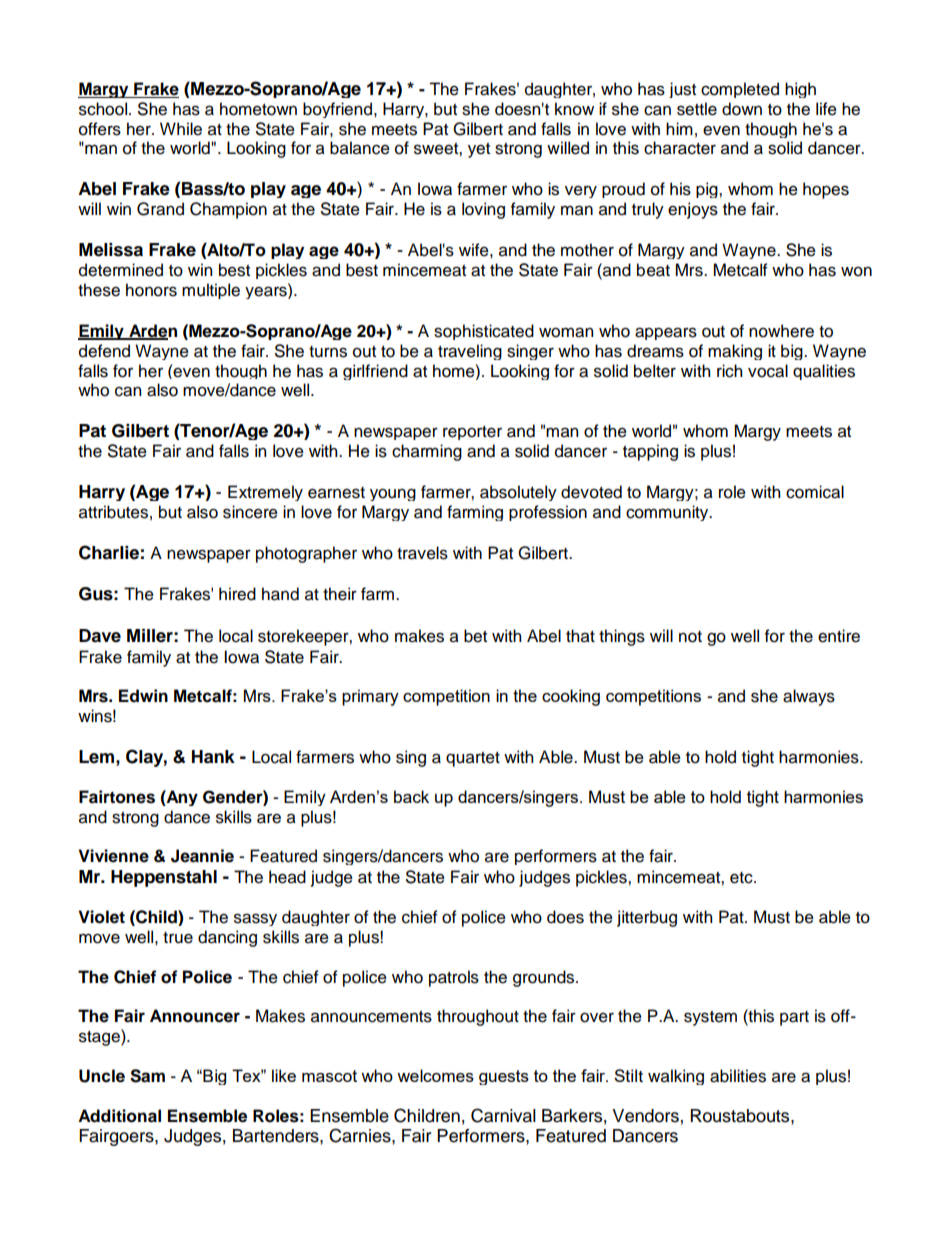  Describe the element at coordinates (181, 129) in the page. I see `While` at that location.
